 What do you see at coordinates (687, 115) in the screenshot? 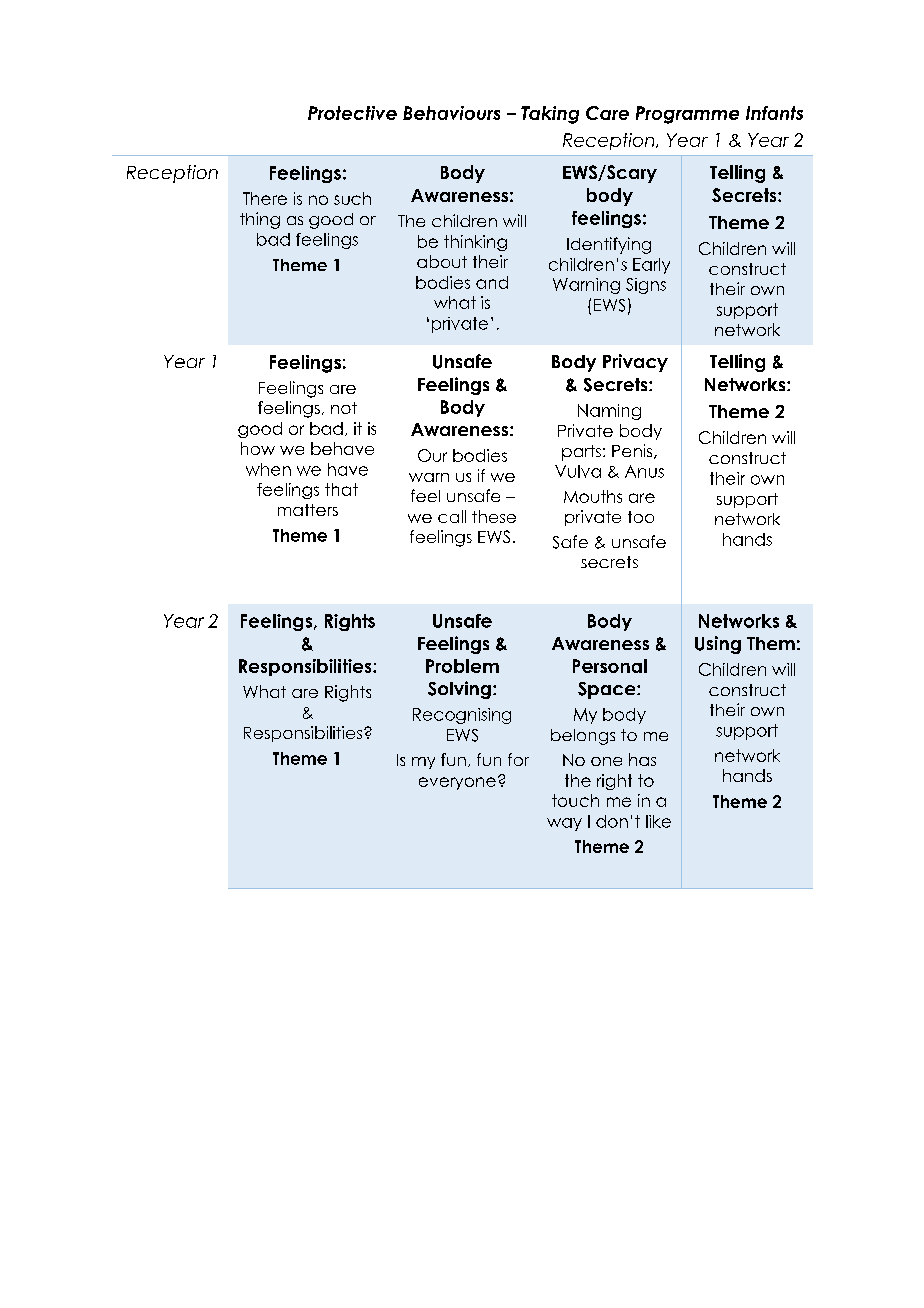
I see `Programme` at bounding box center [687, 115].
